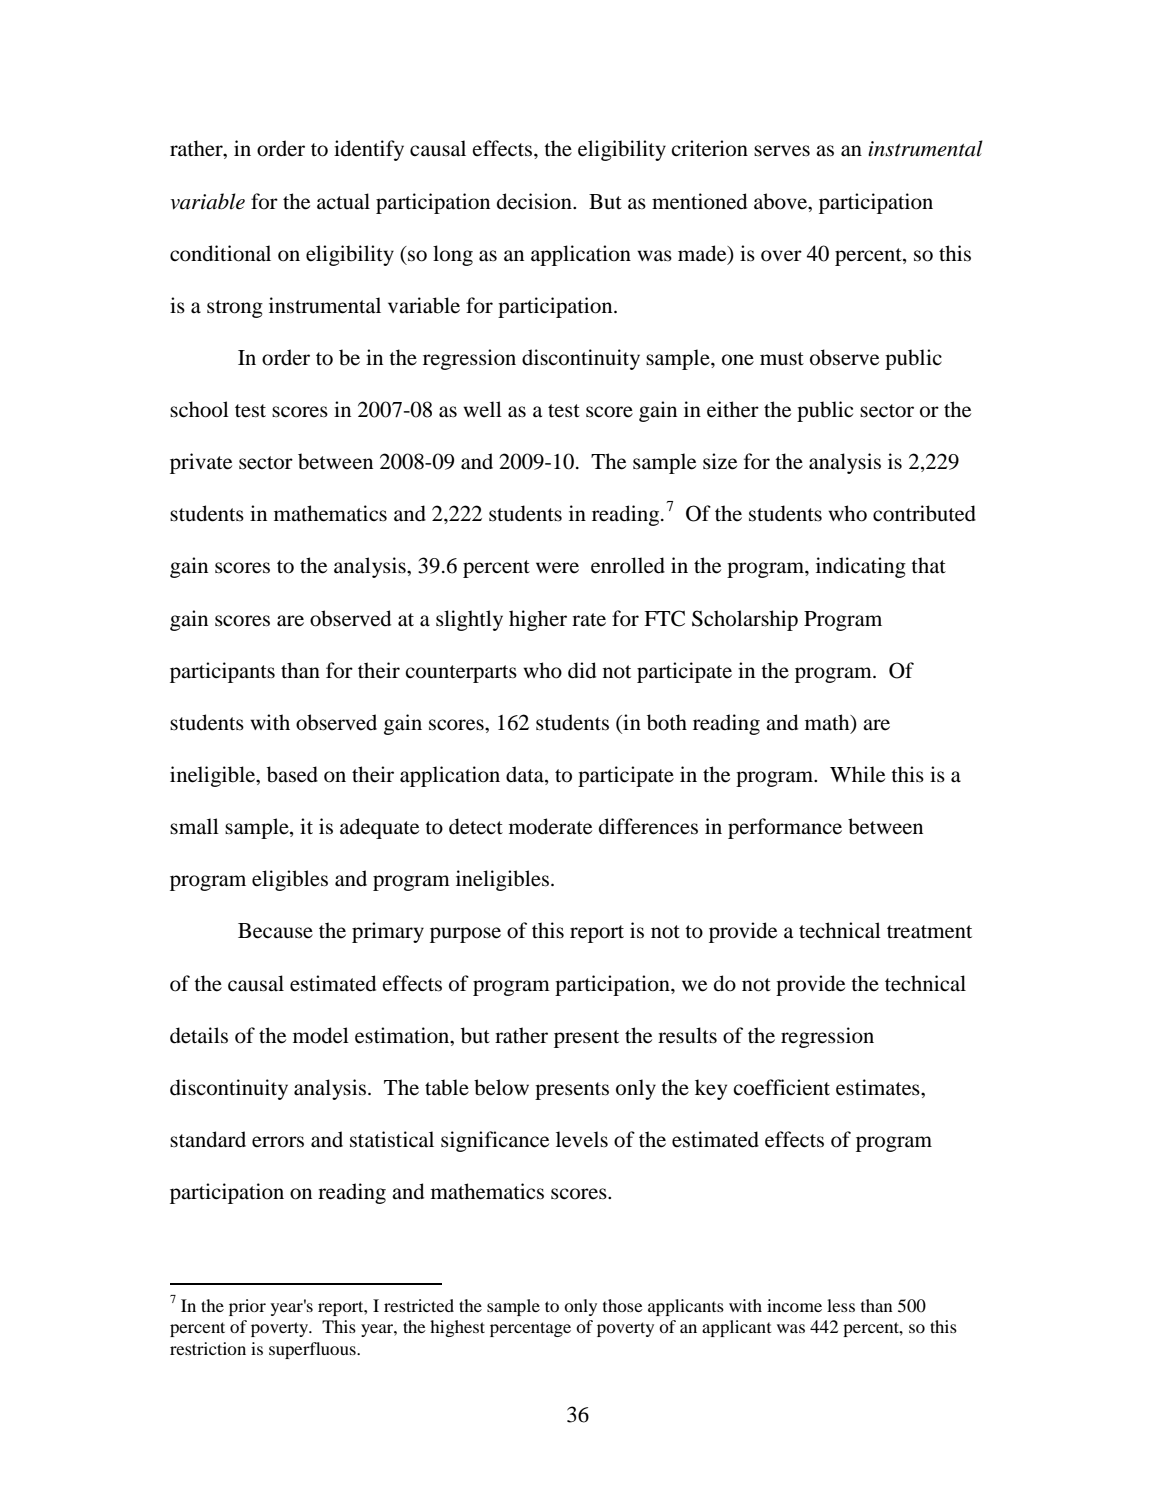 The height and width of the screenshot is (1496, 1156). I want to click on above, so click(781, 201).
